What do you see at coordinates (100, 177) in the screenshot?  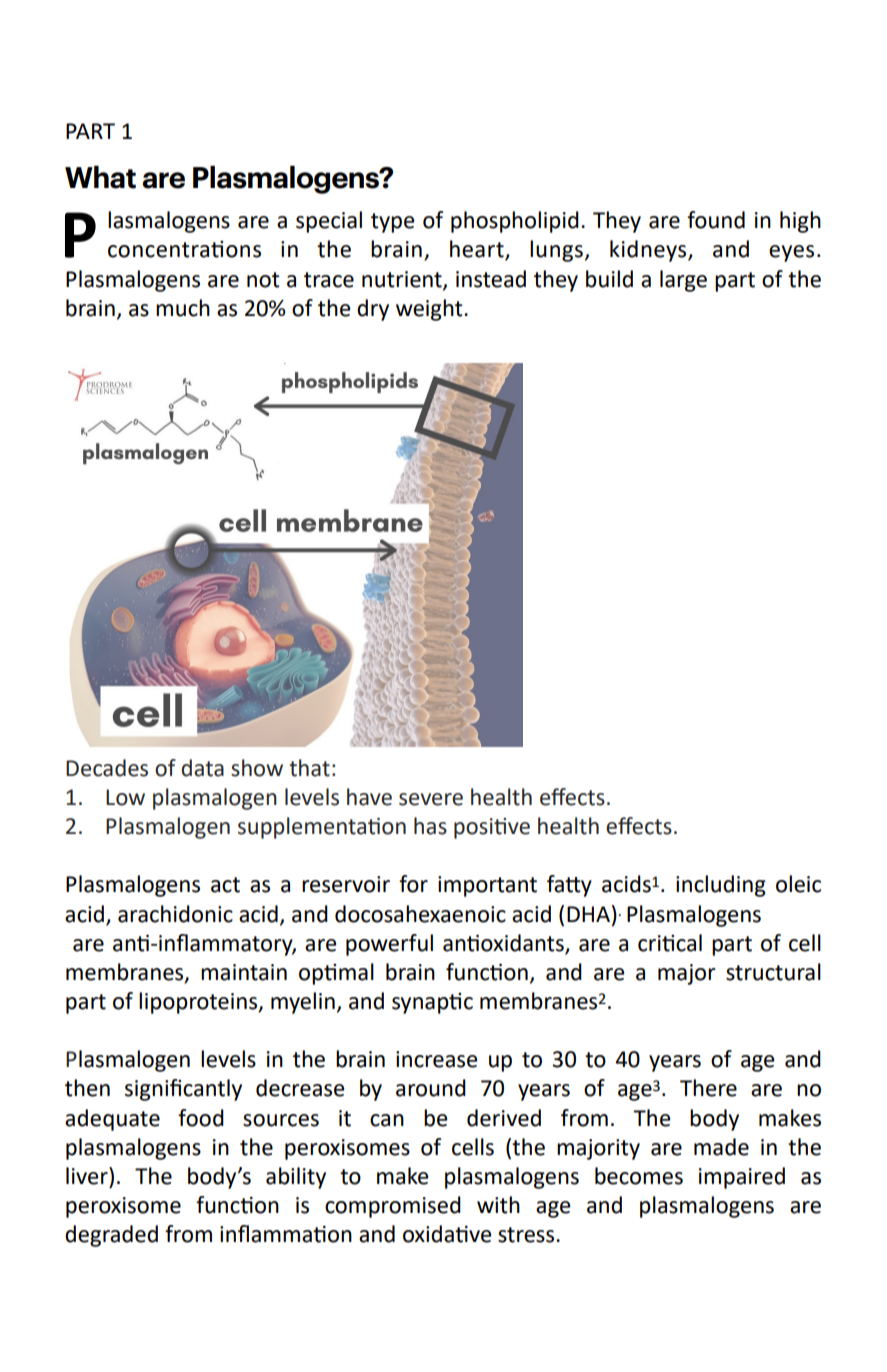 I see `What` at bounding box center [100, 177].
